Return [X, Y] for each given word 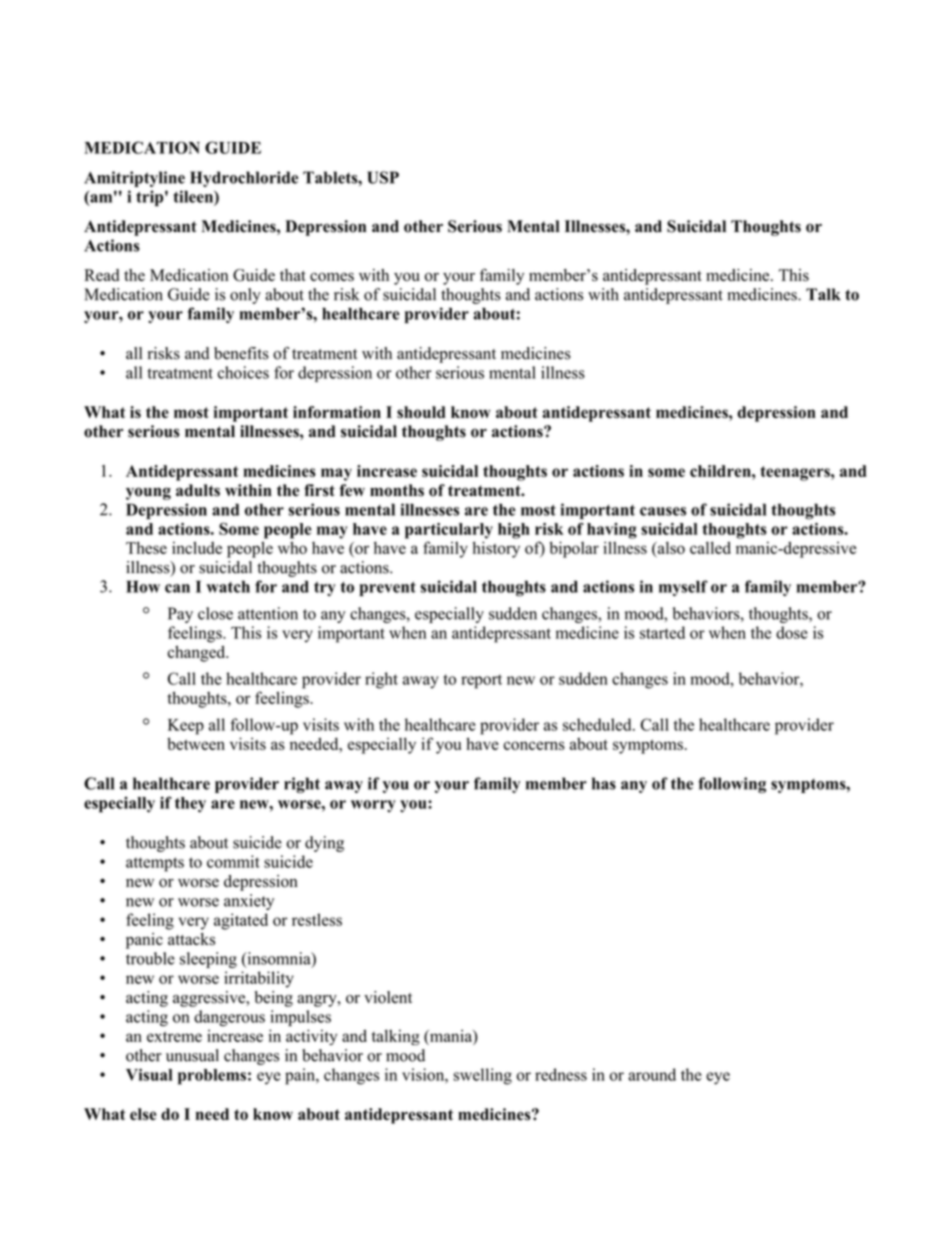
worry [373, 806]
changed [198, 653]
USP [383, 177]
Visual [149, 1074]
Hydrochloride [244, 179]
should [421, 412]
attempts [155, 864]
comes [332, 277]
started [662, 632]
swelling [482, 1076]
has [604, 783]
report [481, 681]
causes [663, 511]
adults [198, 490]
